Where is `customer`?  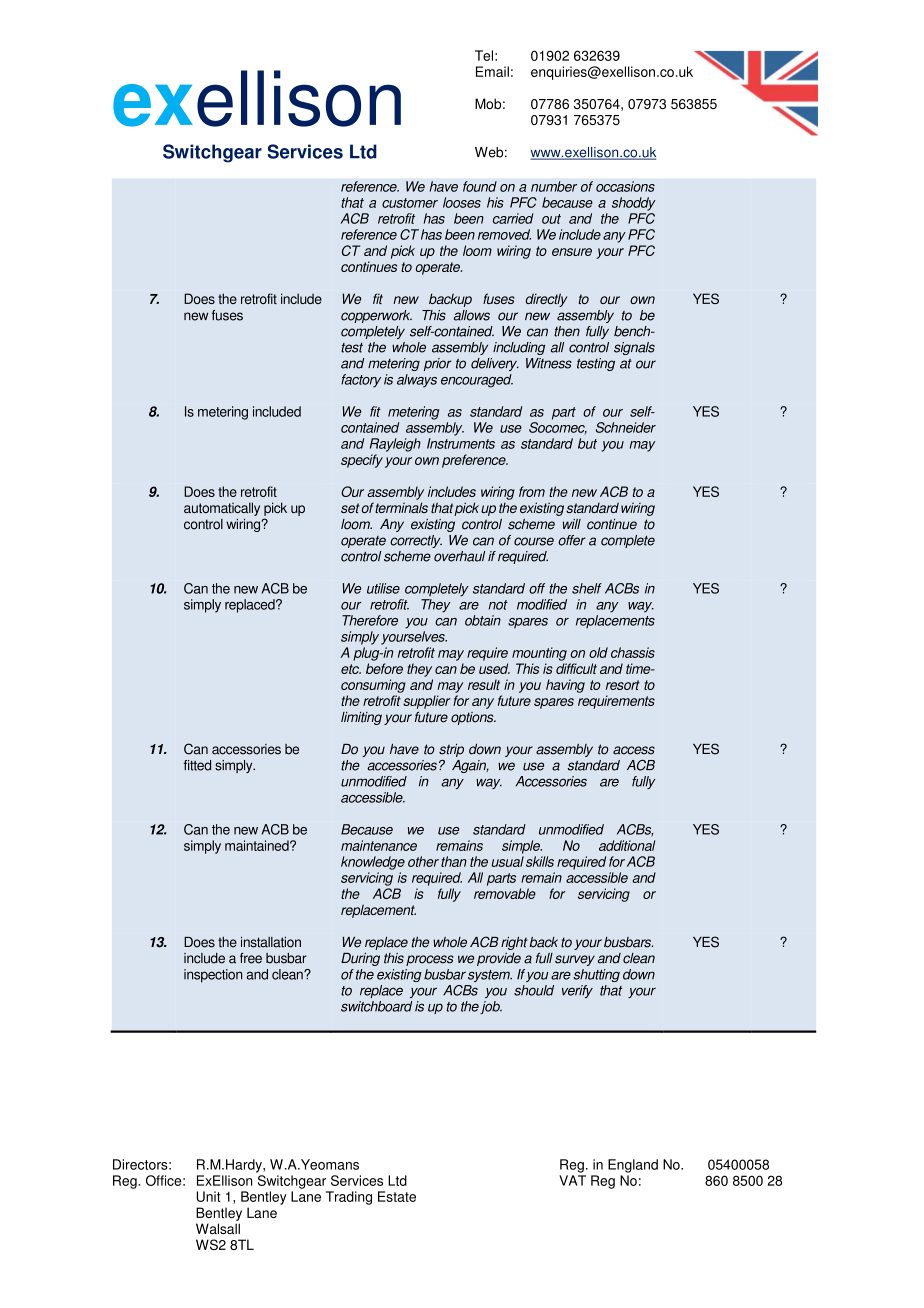
customer is located at coordinates (410, 203).
